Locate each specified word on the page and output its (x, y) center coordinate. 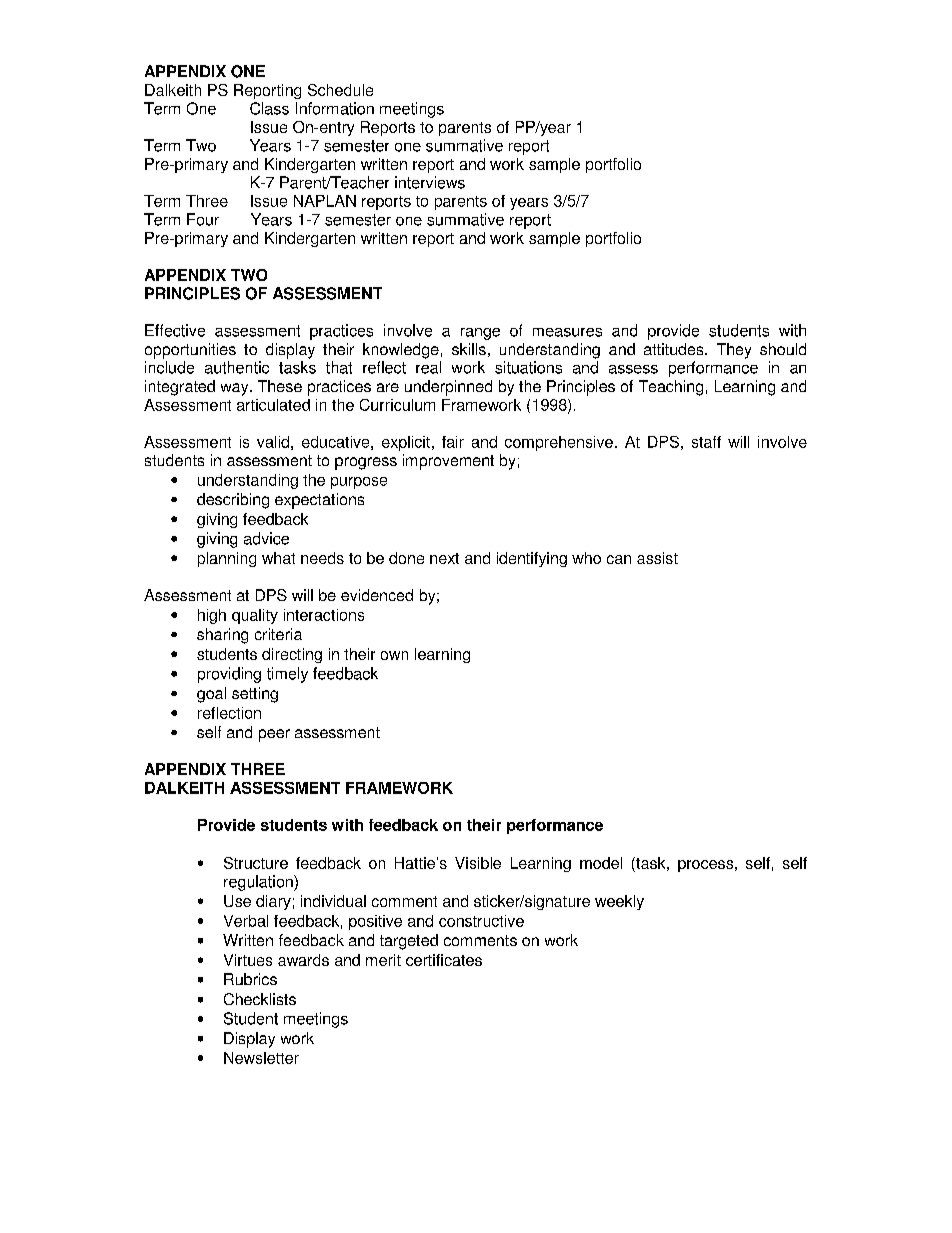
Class (269, 108)
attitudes (675, 349)
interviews (430, 182)
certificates (444, 960)
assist (657, 558)
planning (227, 559)
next (444, 558)
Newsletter (261, 1058)
